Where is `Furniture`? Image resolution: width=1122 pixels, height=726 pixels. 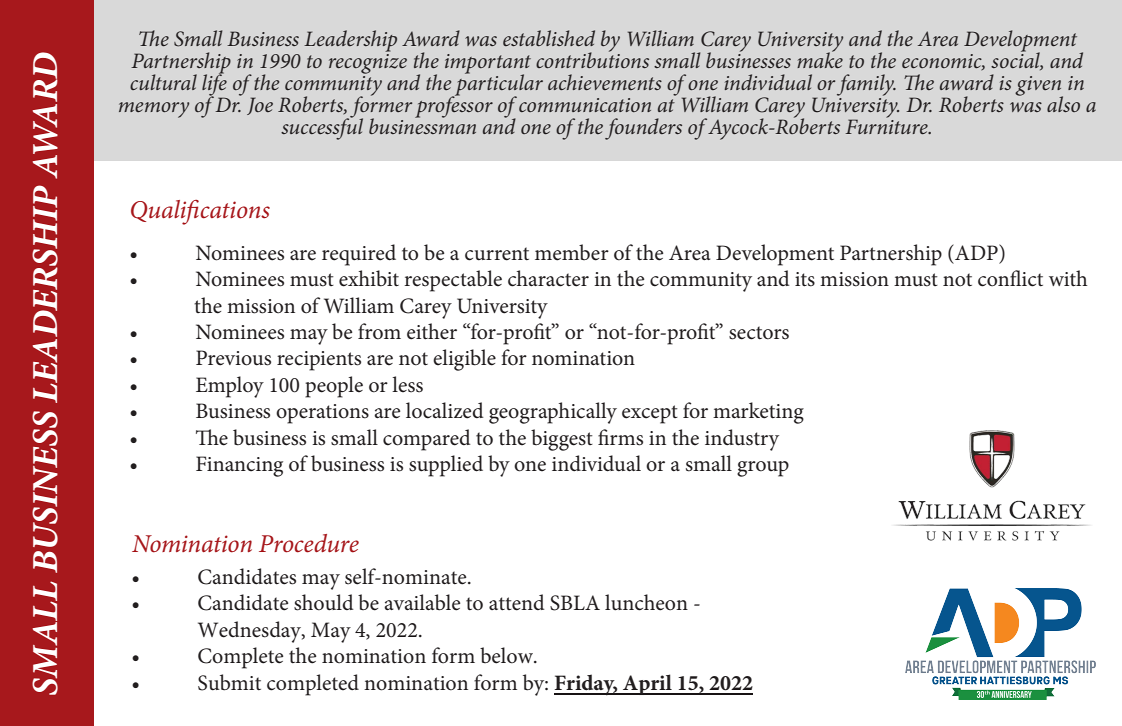 Furniture is located at coordinates (887, 126).
